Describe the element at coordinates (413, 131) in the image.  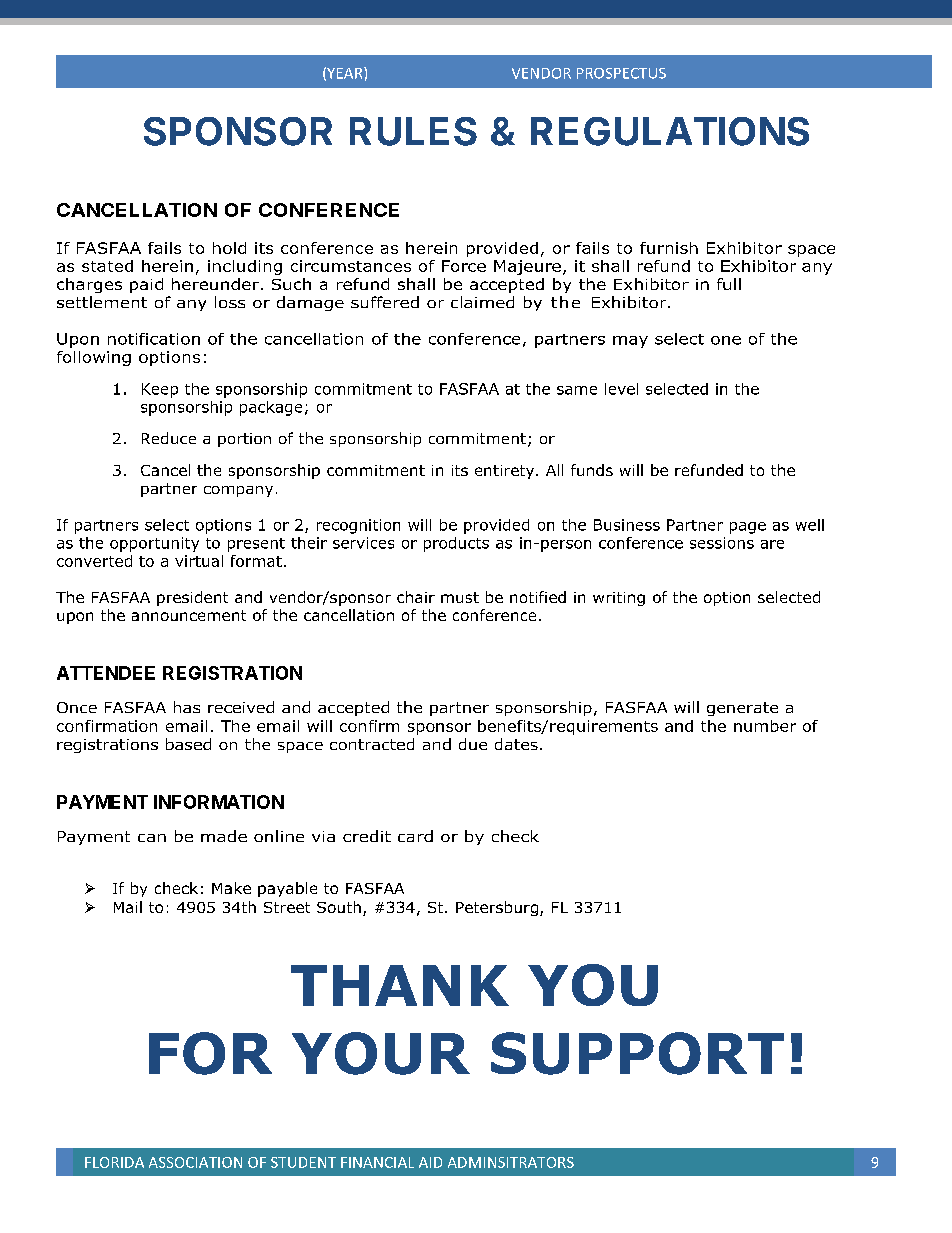
I see `RULES` at that location.
